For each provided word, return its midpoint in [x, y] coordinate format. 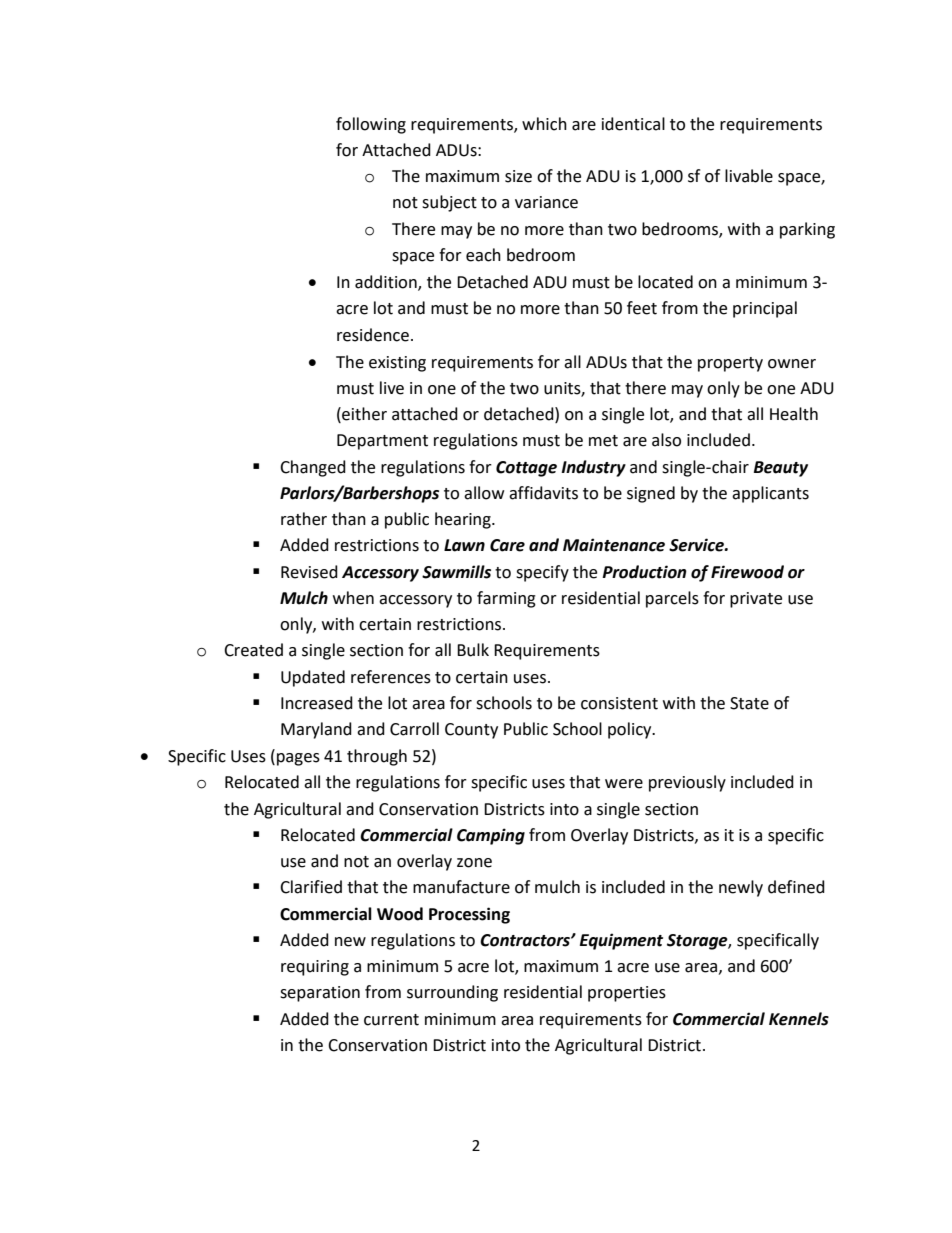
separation [320, 994]
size [518, 176]
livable [749, 176]
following [371, 125]
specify [542, 573]
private [756, 600]
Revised [309, 572]
